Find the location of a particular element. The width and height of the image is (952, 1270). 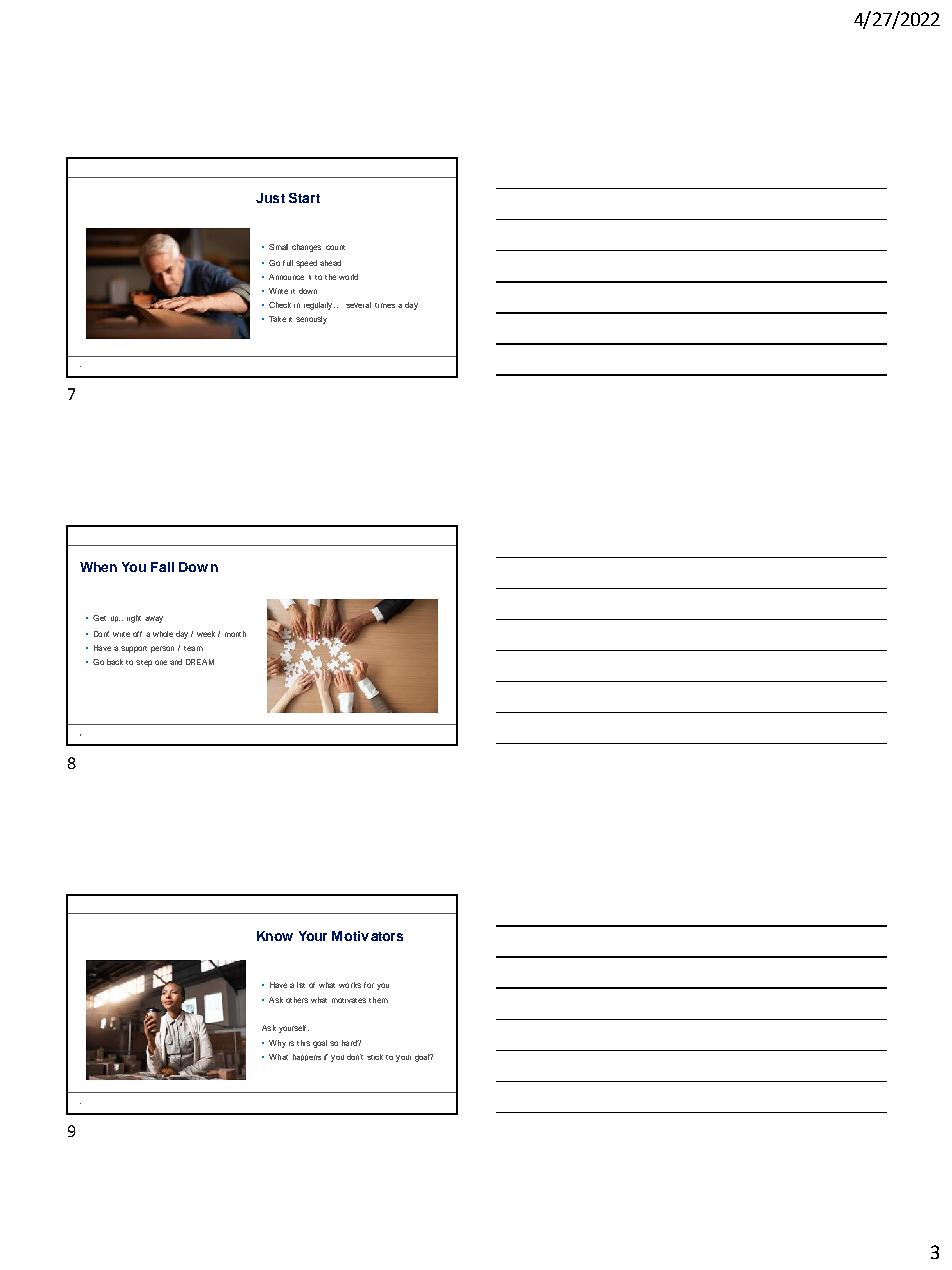

week is located at coordinates (206, 634).
